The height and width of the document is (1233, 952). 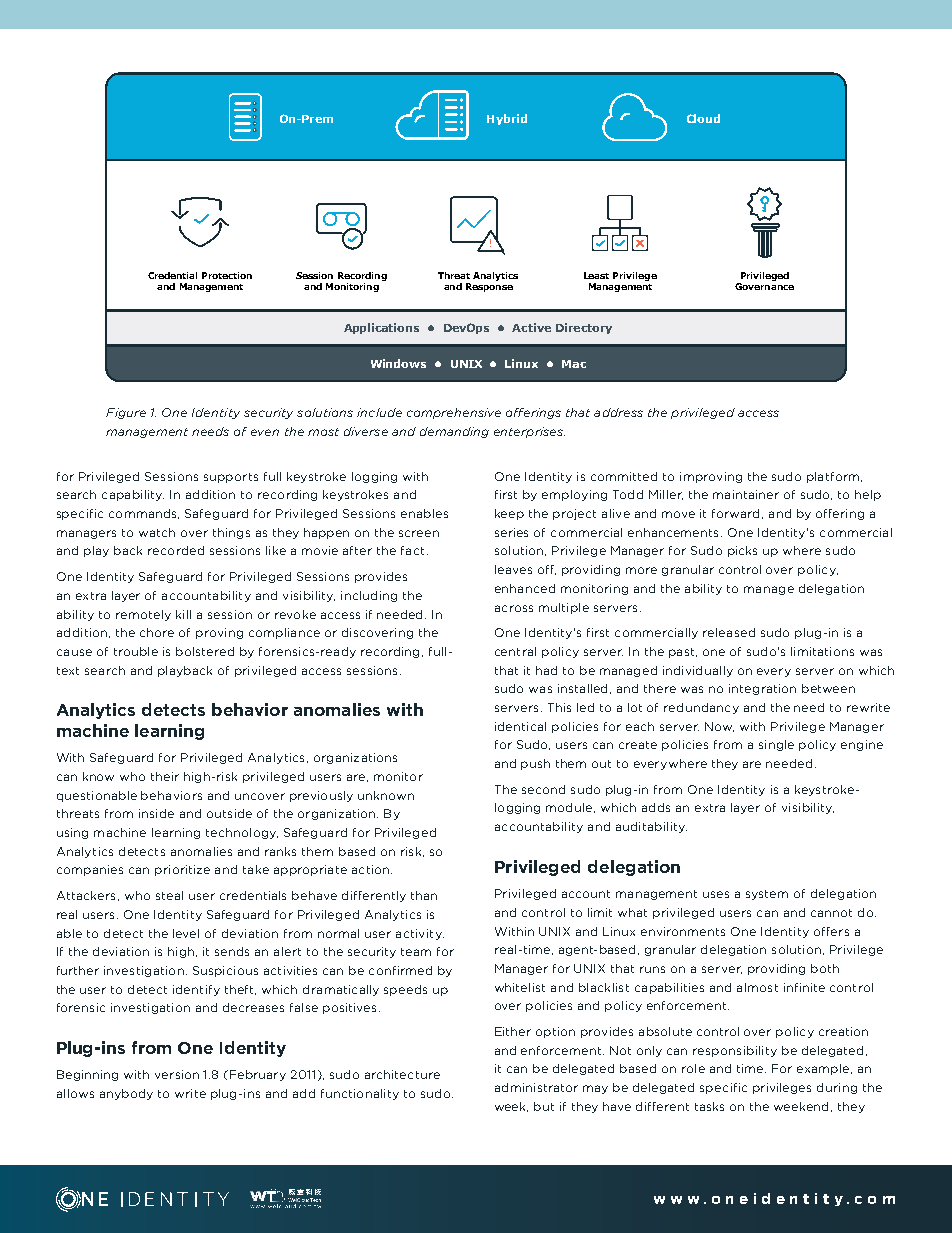 What do you see at coordinates (507, 119) in the document?
I see `Hybrid` at bounding box center [507, 119].
